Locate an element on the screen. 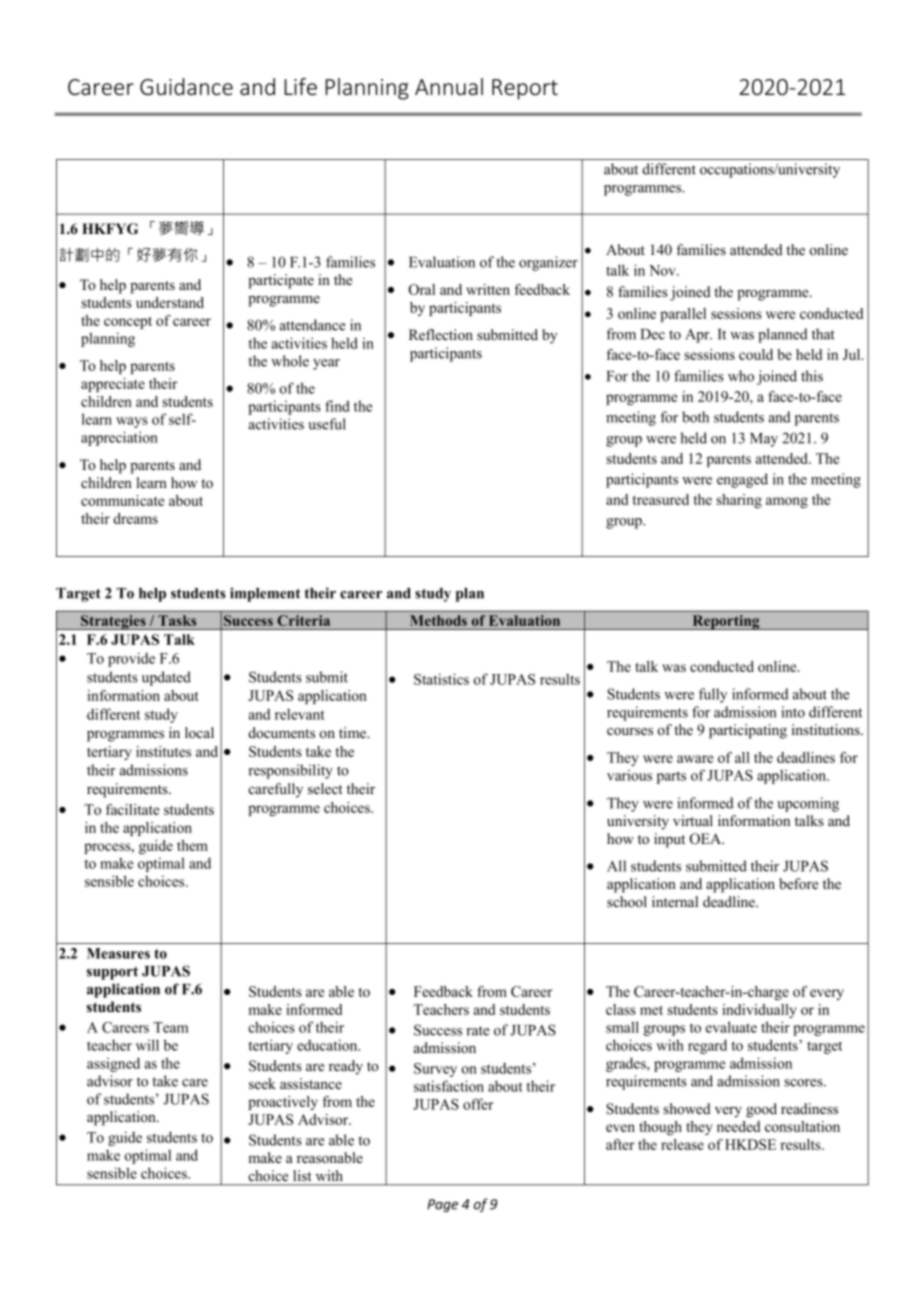 The image size is (924, 1308). ways is located at coordinates (132, 422).
